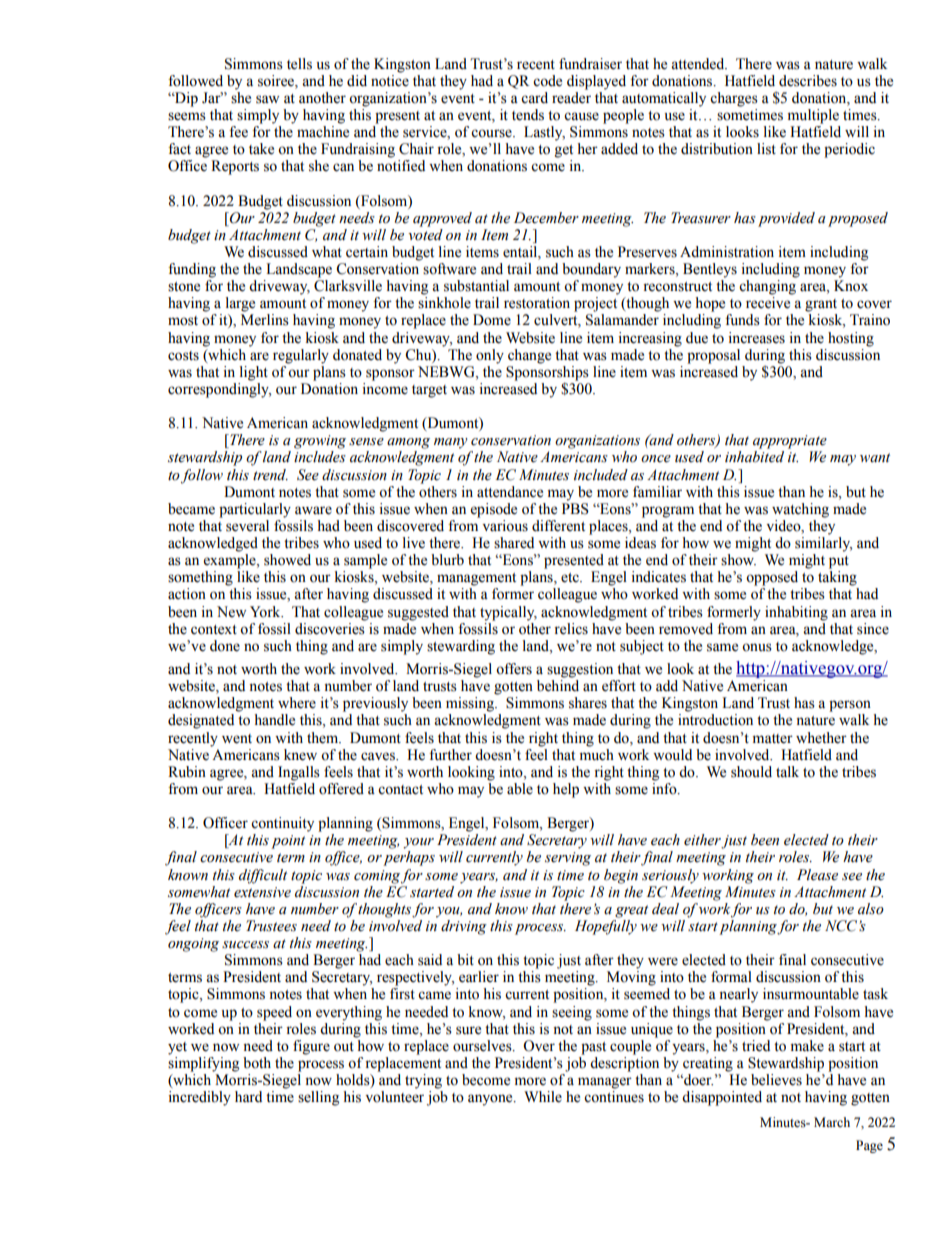  What do you see at coordinates (508, 613) in the screenshot?
I see `typically` at bounding box center [508, 613].
